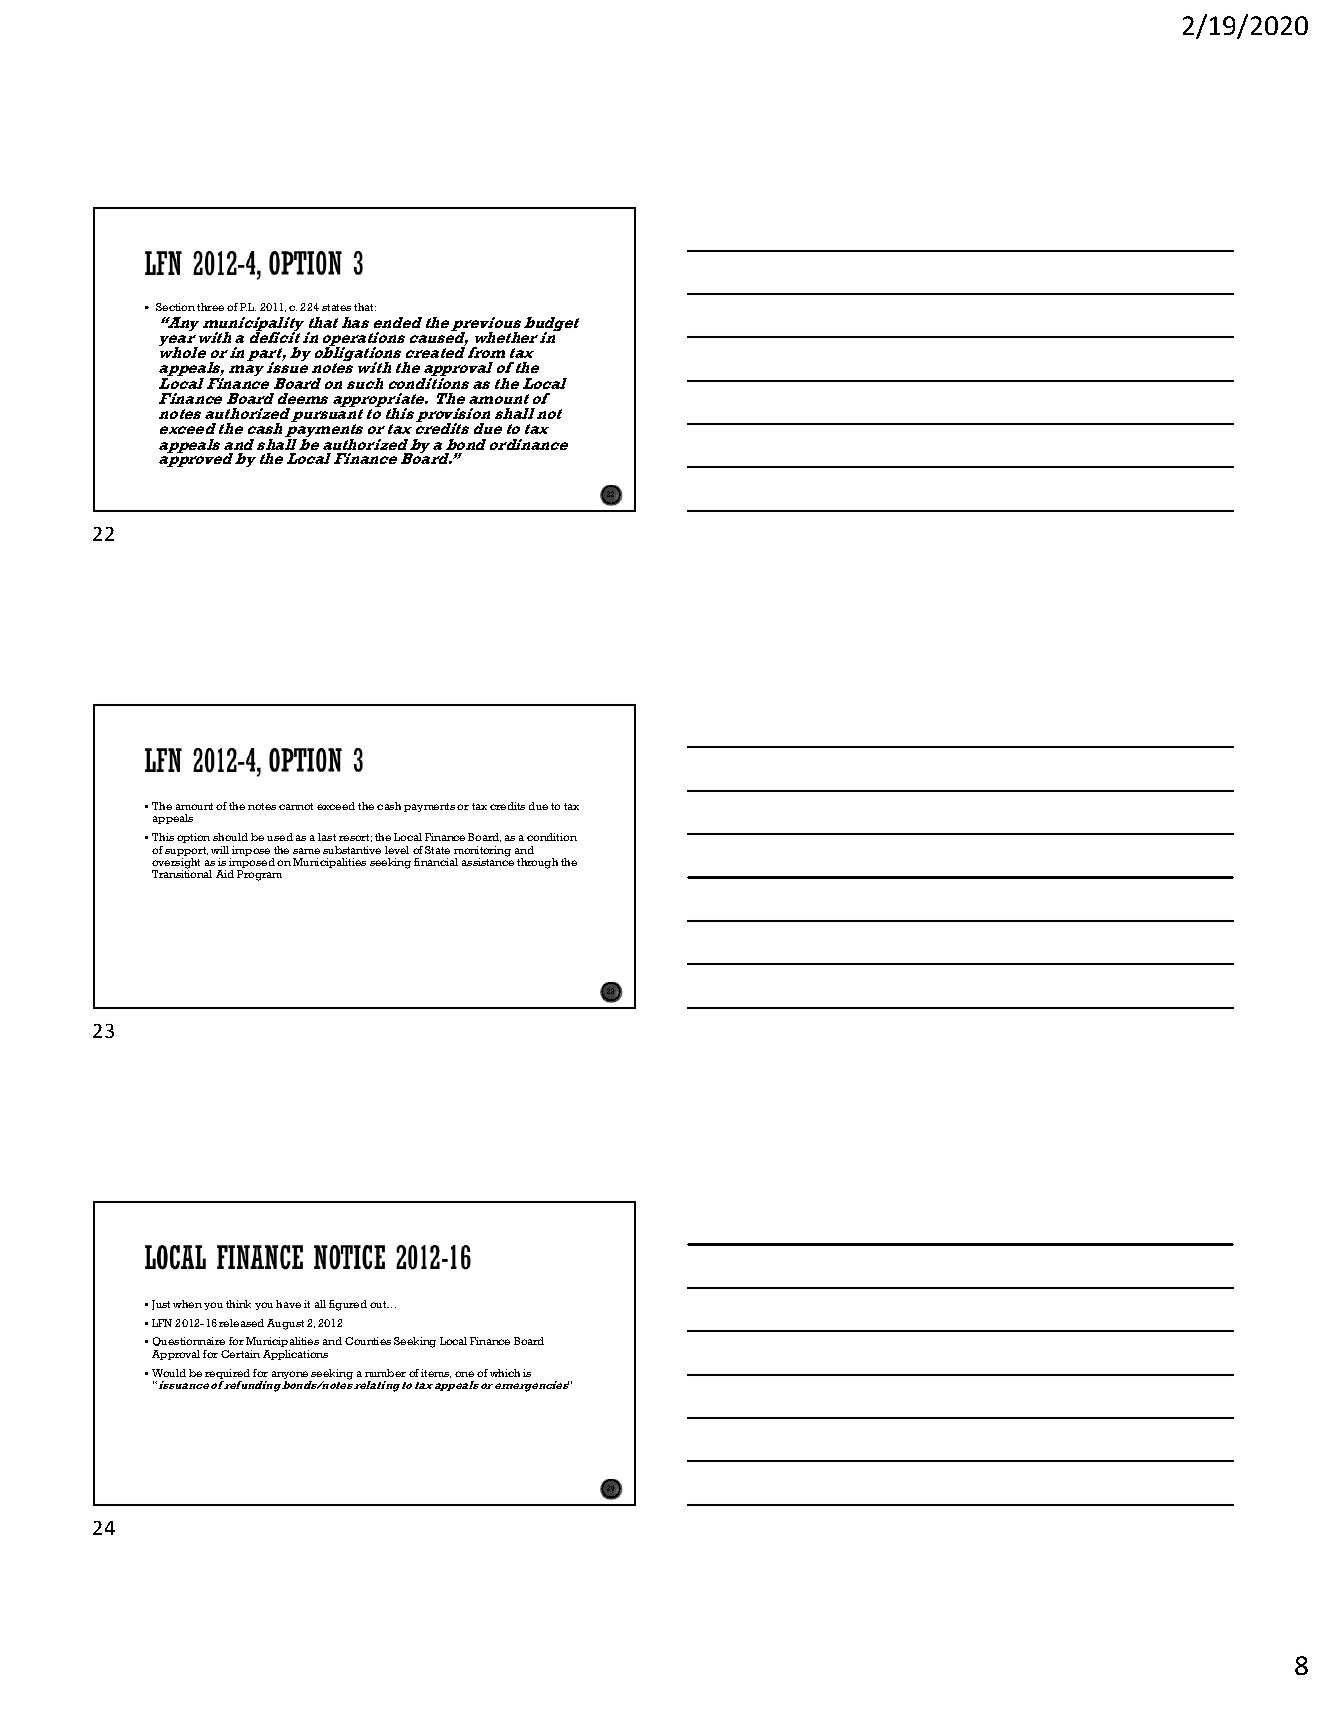 This screenshot has width=1325, height=1714. Describe the element at coordinates (225, 874) in the screenshot. I see `Aid` at that location.
